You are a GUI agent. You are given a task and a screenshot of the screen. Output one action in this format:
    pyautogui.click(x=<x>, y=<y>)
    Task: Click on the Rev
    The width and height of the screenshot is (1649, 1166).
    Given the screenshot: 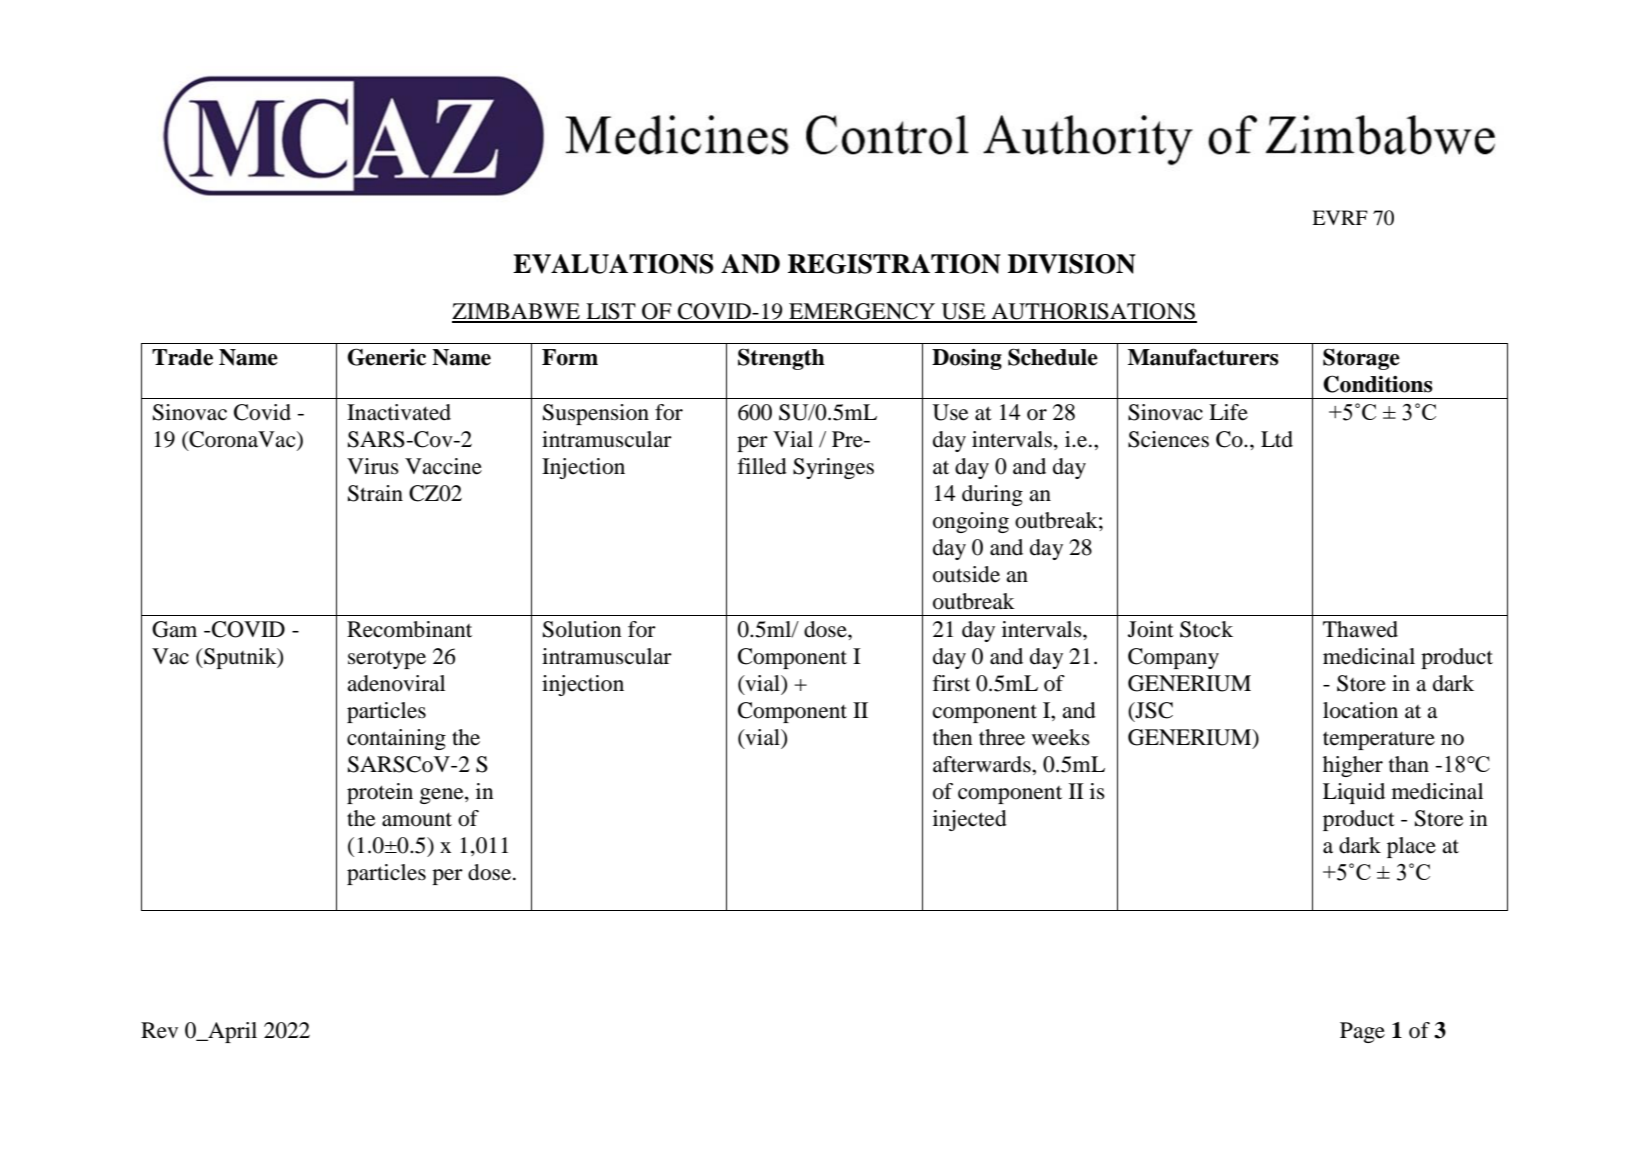 What is the action you would take?
    pyautogui.click(x=159, y=1030)
